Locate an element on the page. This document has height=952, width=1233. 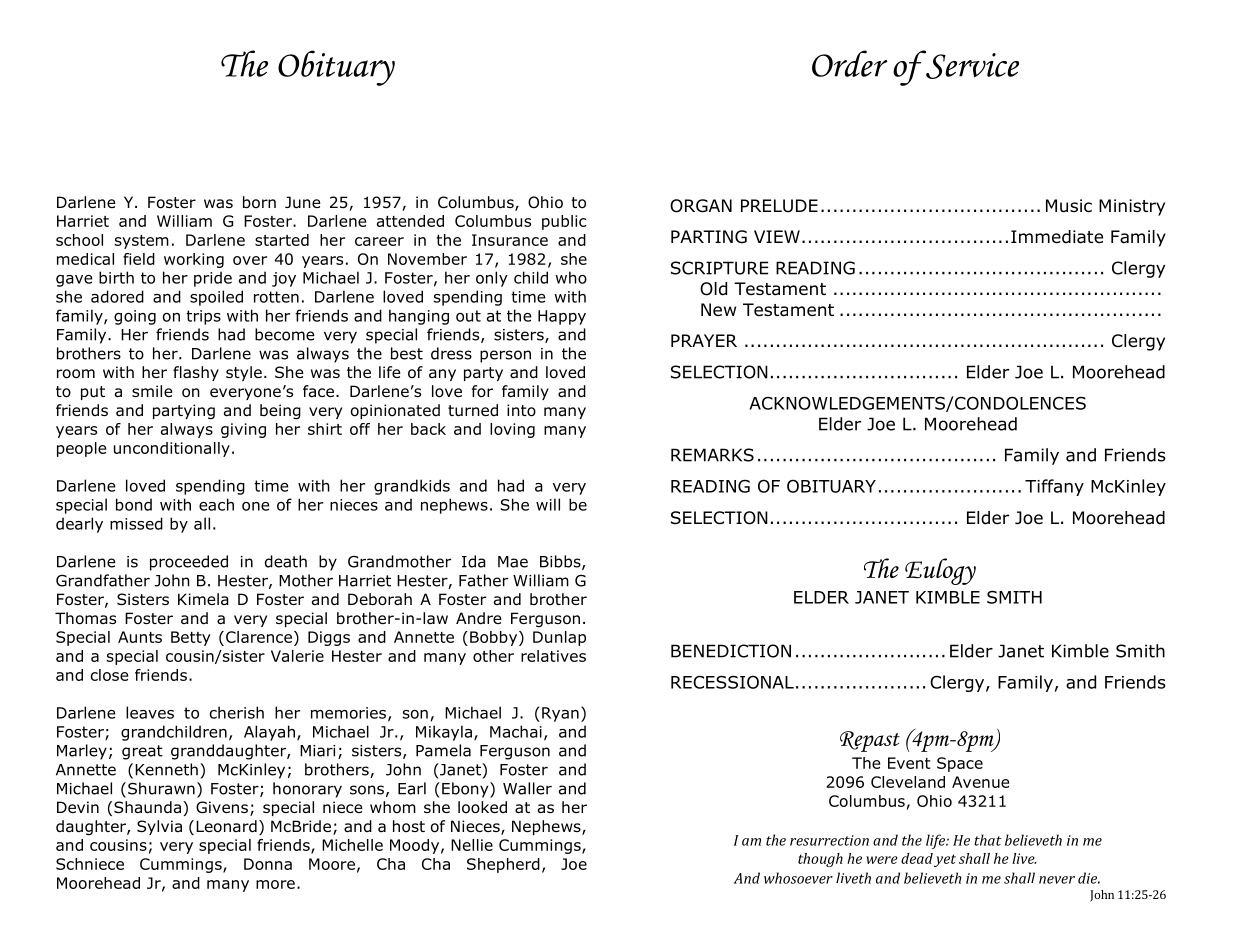
loving is located at coordinates (512, 430).
